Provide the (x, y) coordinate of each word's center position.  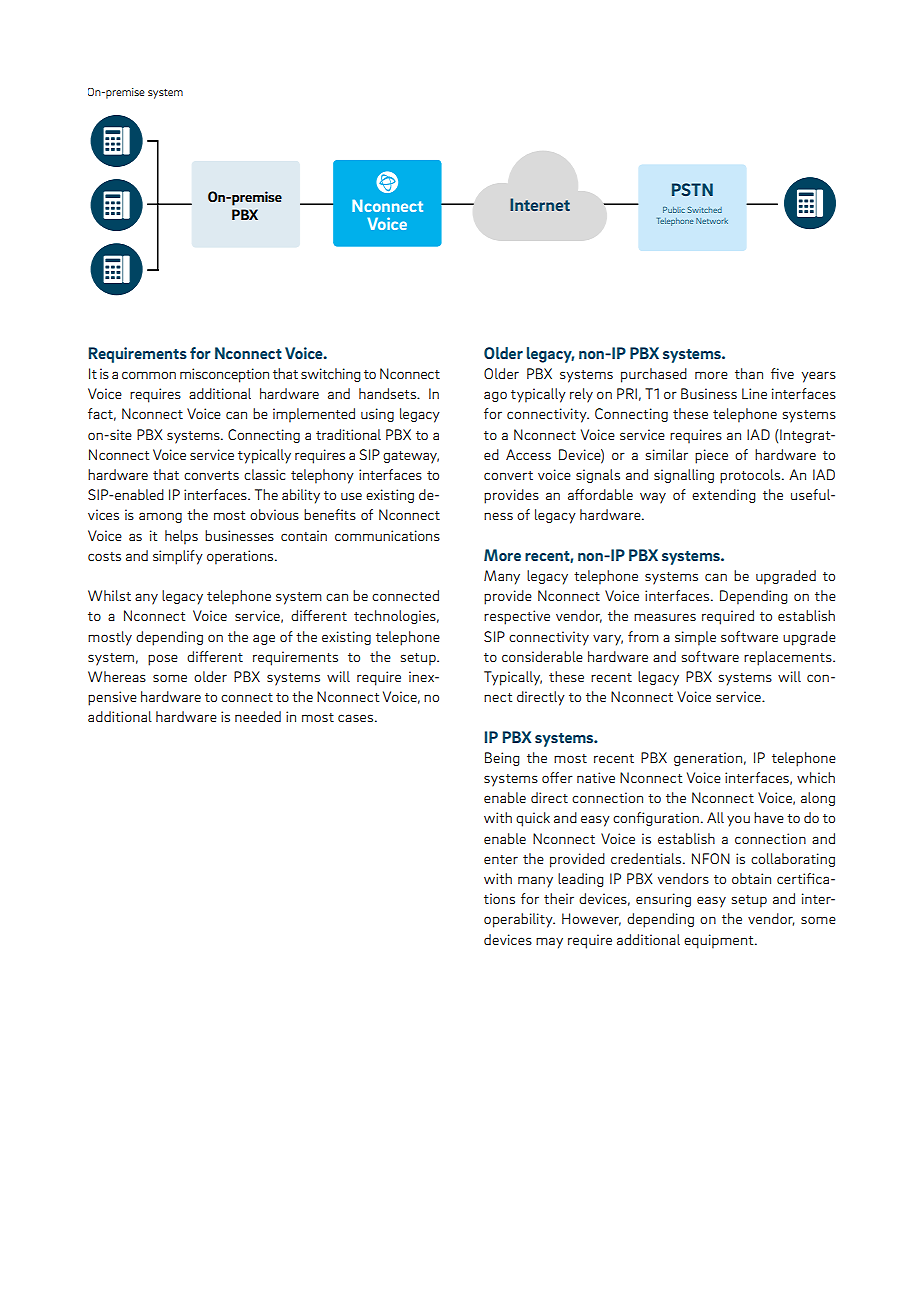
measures (665, 617)
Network (712, 221)
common (149, 375)
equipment (720, 941)
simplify (178, 557)
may (549, 943)
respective (517, 617)
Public (674, 210)
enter (501, 859)
